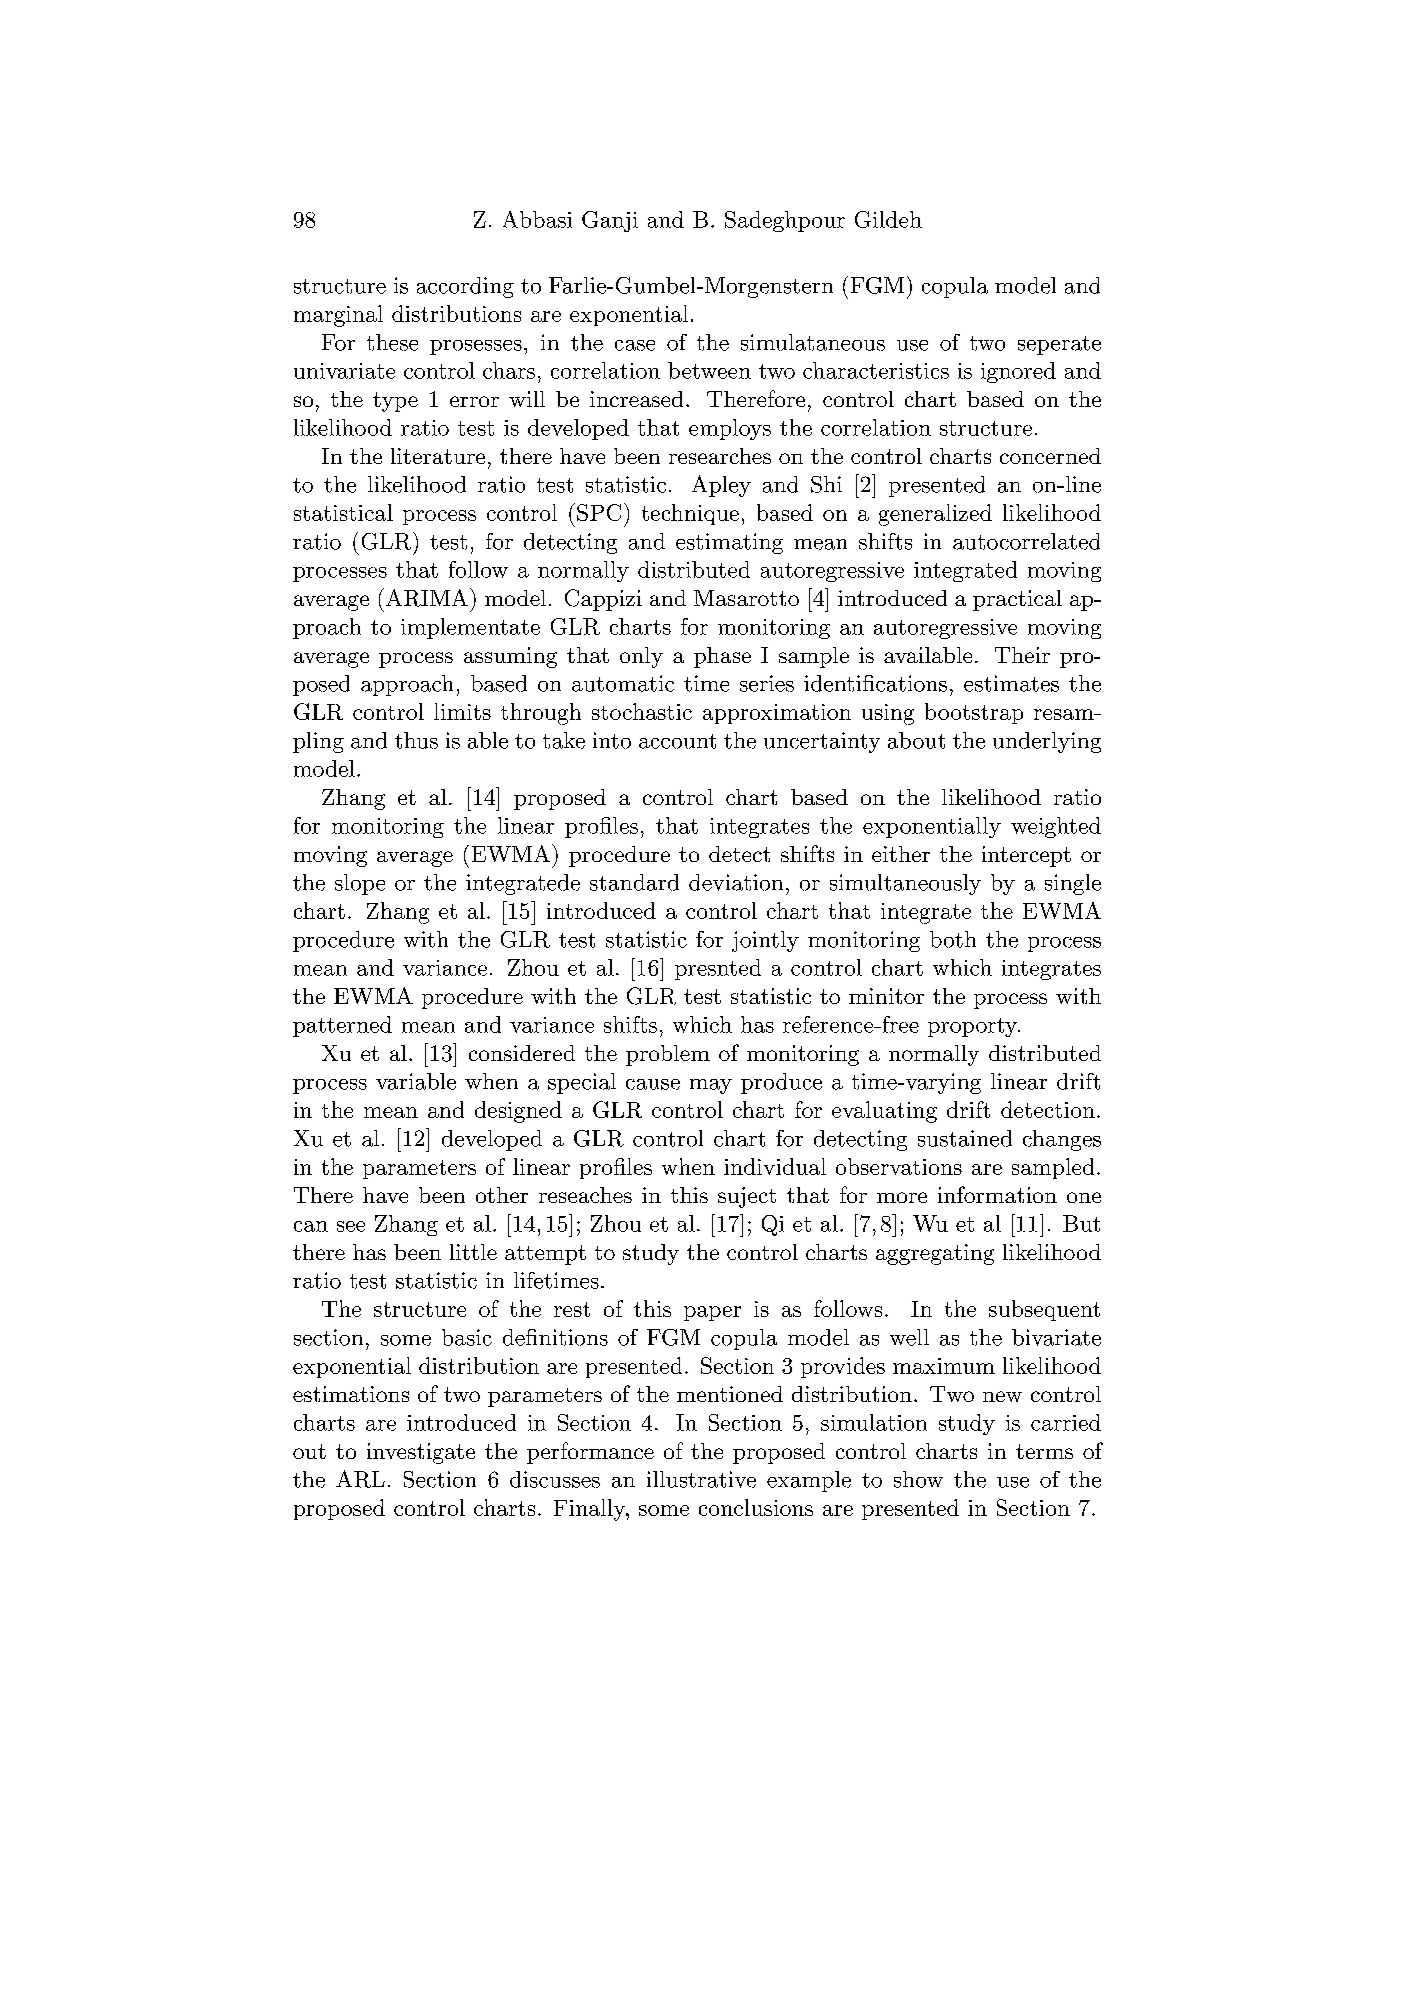 The width and height of the screenshot is (1416, 2002). I want to click on show, so click(918, 1479).
